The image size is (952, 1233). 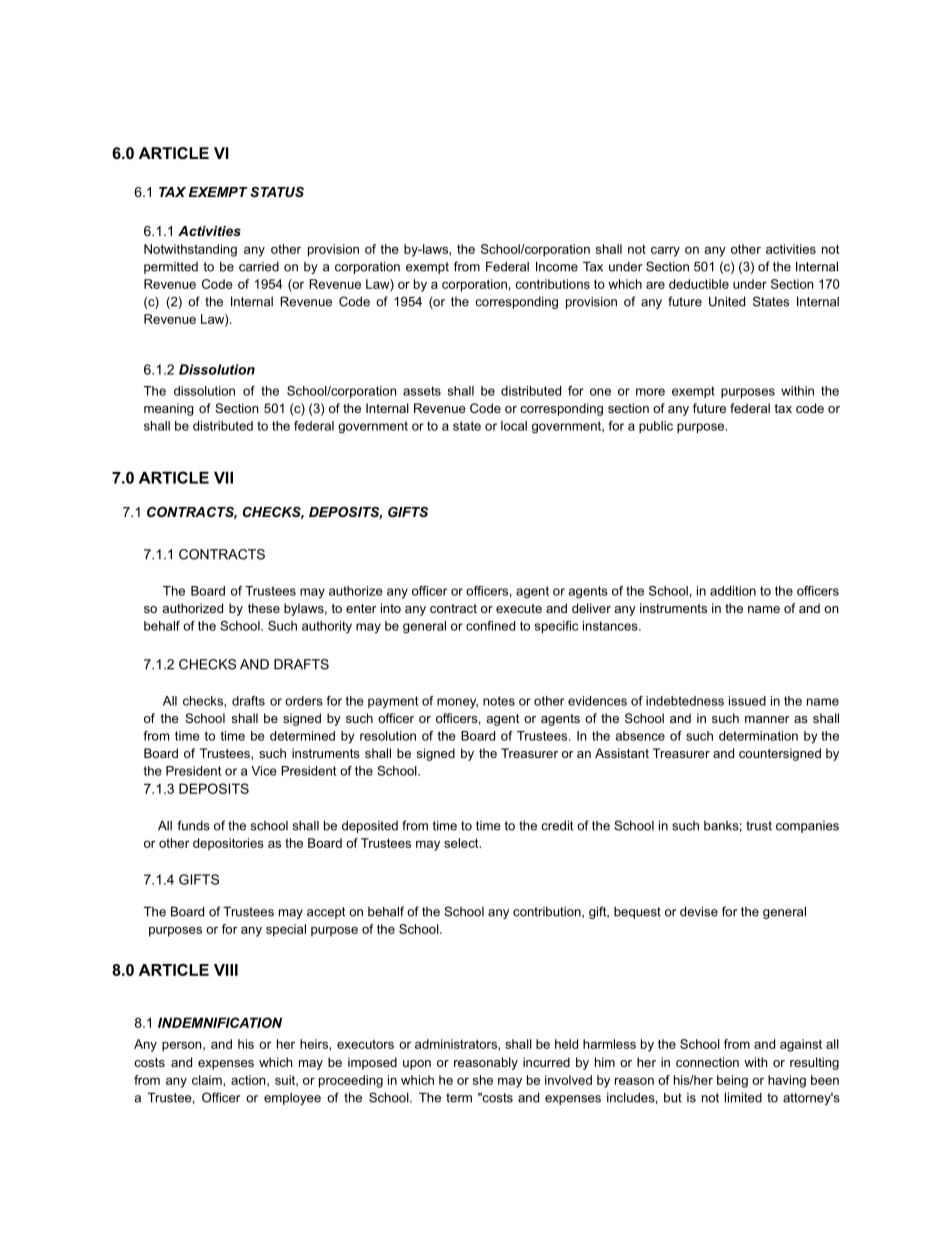 What do you see at coordinates (557, 266) in the screenshot?
I see `Income` at bounding box center [557, 266].
